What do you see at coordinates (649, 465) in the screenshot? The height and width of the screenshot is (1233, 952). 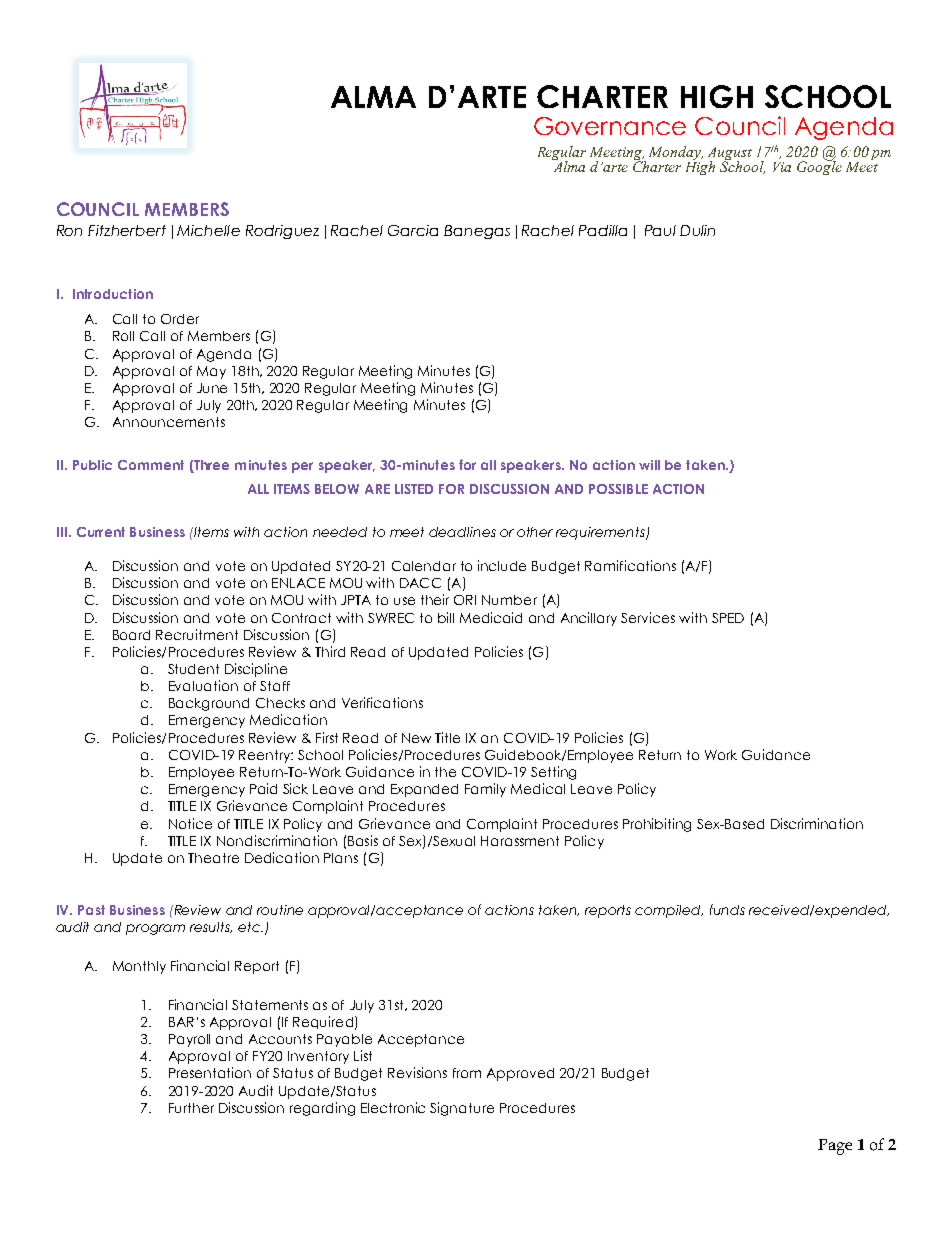 I see `will` at bounding box center [649, 465].
